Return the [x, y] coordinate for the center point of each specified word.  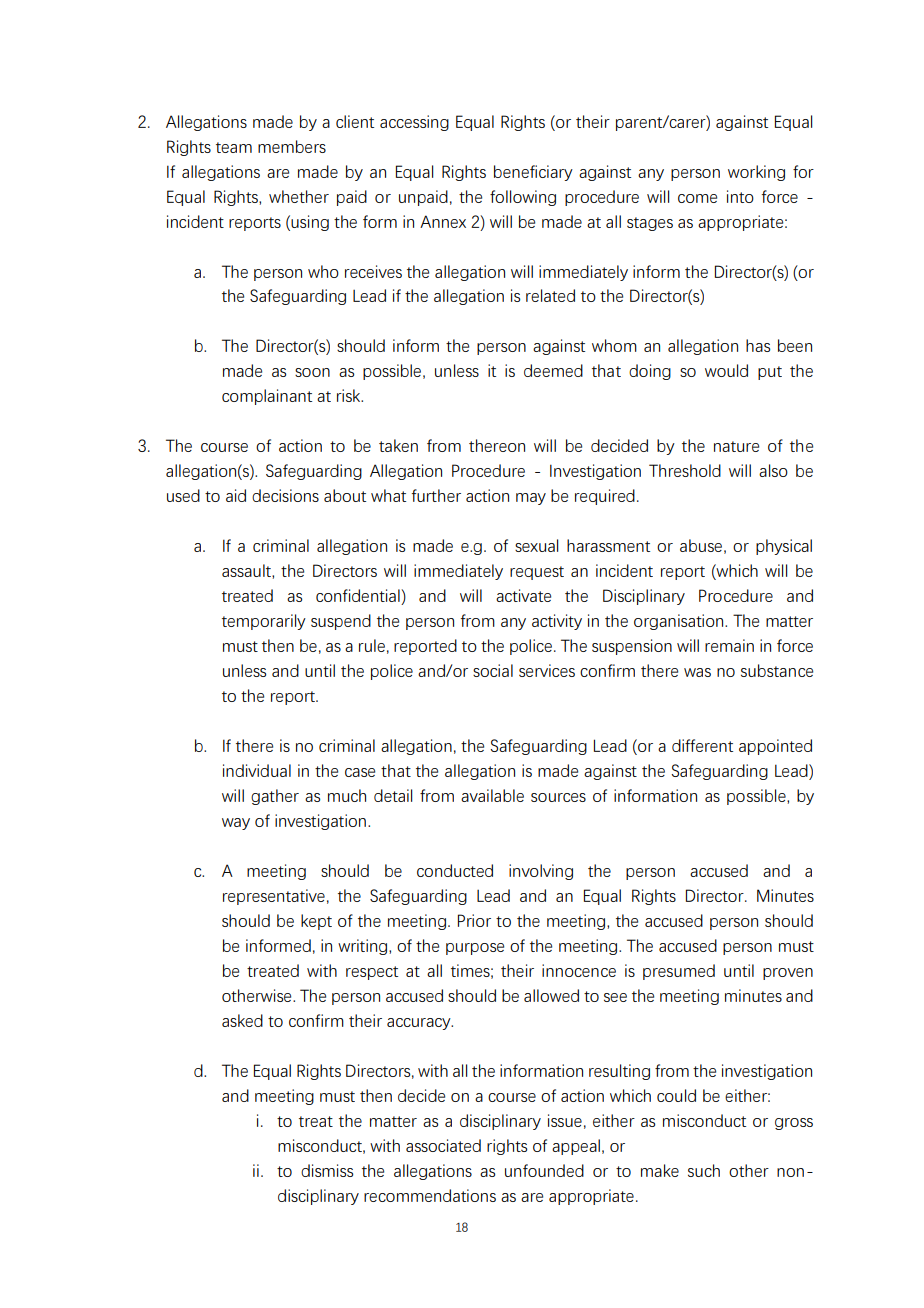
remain [729, 645]
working [756, 173]
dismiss [327, 1170]
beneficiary [533, 173]
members [292, 146]
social [493, 670]
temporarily [264, 622]
